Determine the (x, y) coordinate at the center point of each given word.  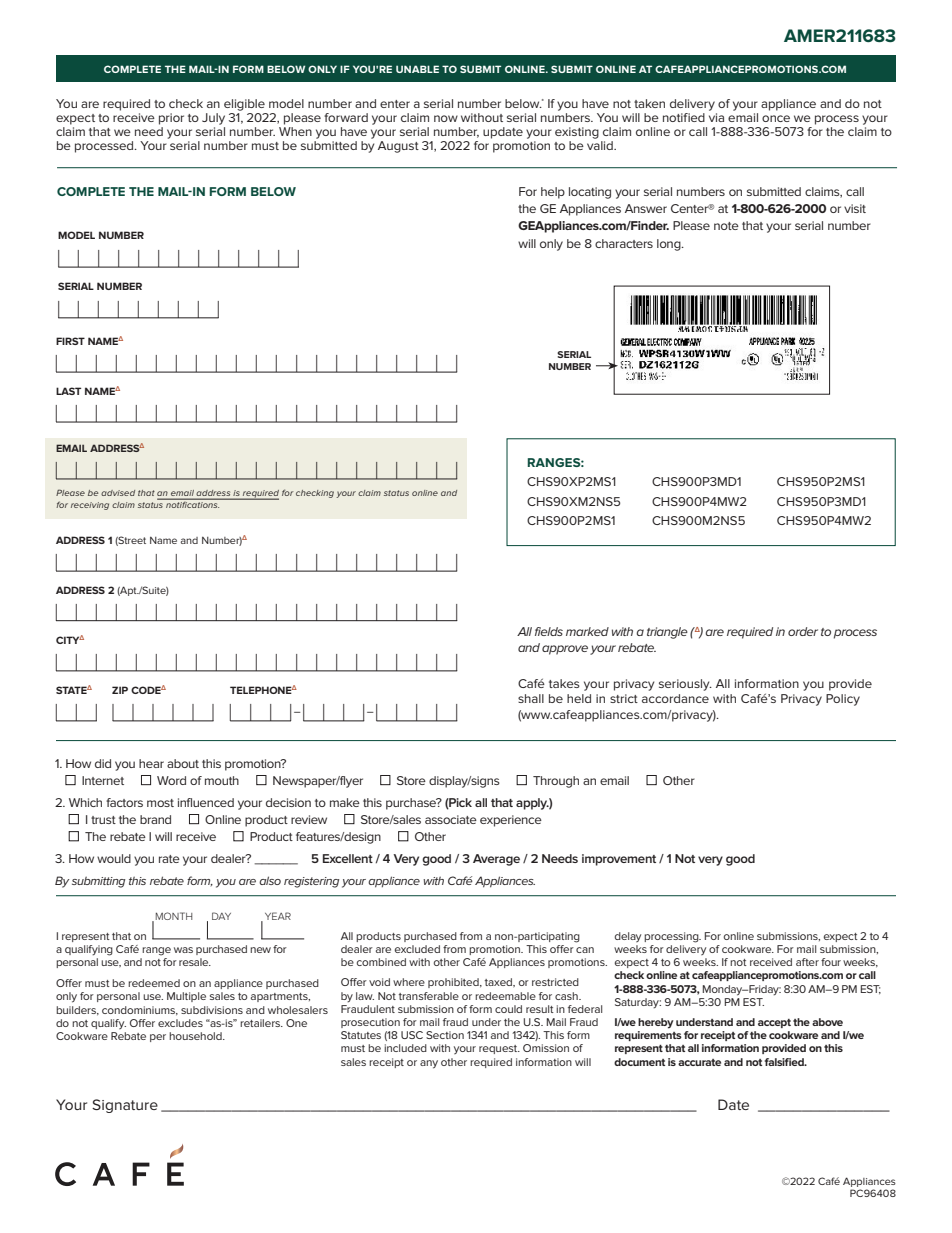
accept (774, 1023)
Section (445, 1035)
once (776, 118)
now (446, 118)
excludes (180, 1023)
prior (171, 119)
